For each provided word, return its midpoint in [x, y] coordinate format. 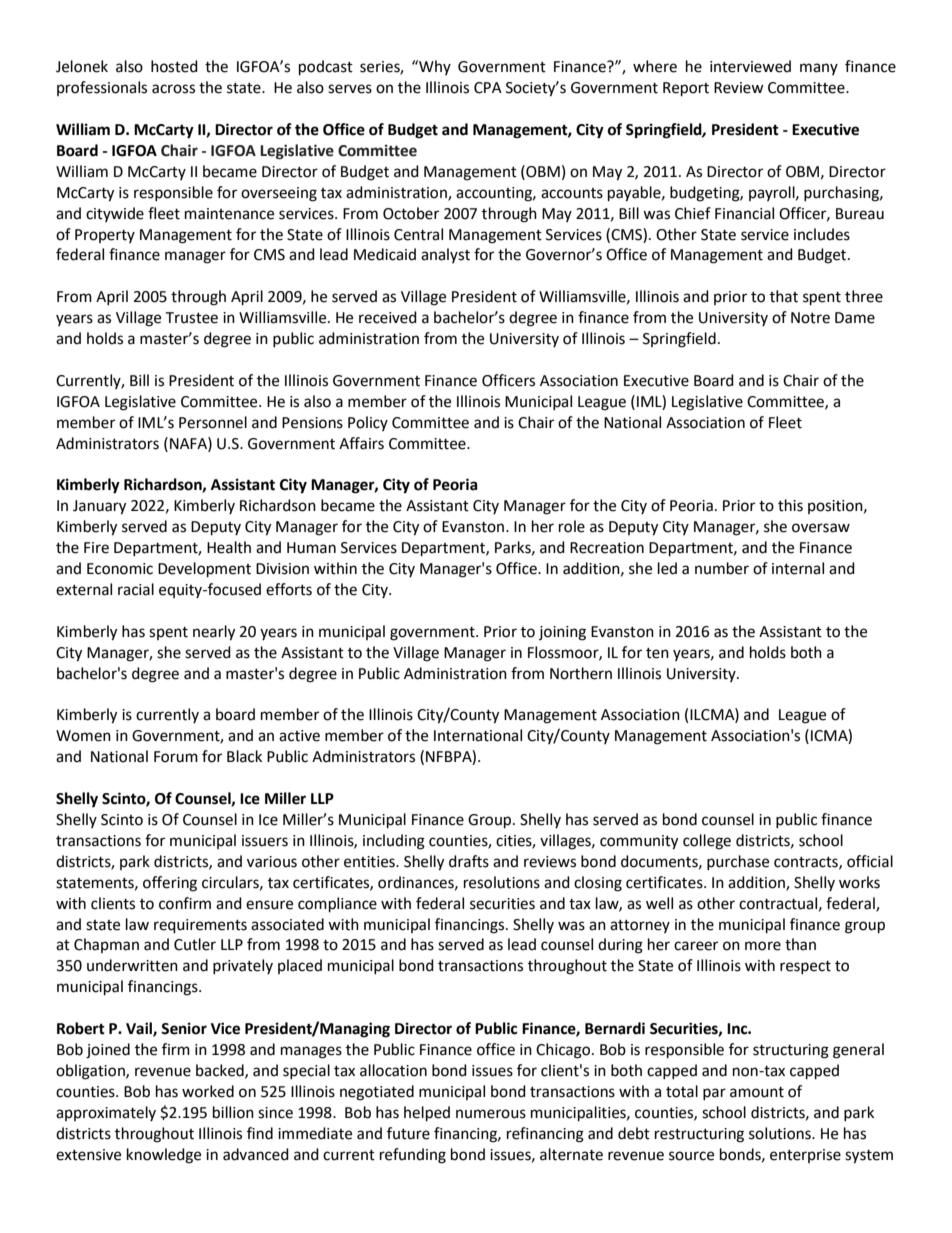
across [173, 89]
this [790, 505]
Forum [176, 757]
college [707, 842]
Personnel [213, 422]
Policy [368, 423]
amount [757, 1092]
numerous [491, 1114]
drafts [469, 861]
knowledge [164, 1156]
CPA [488, 88]
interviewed [750, 66]
